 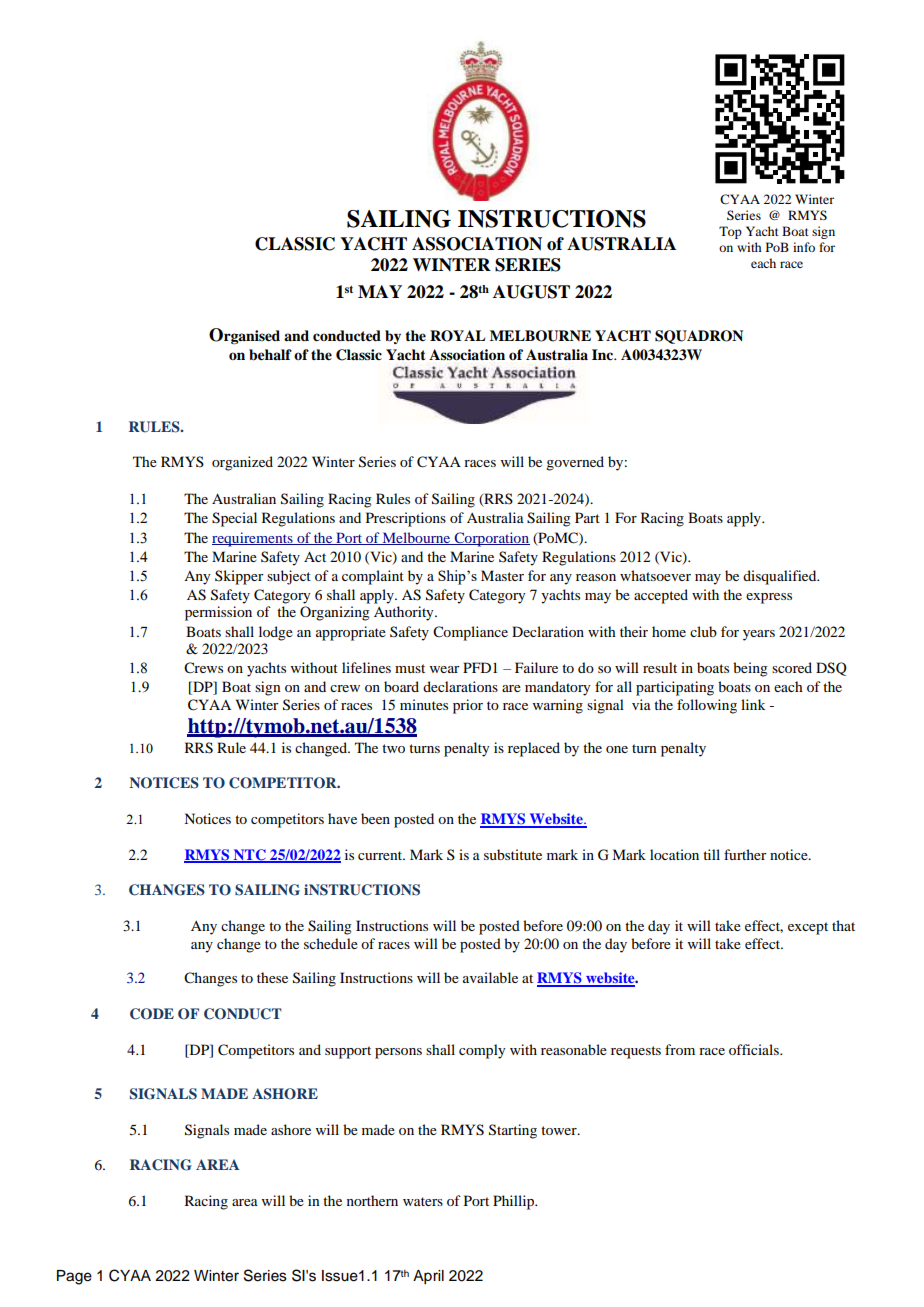 I want to click on NTC, so click(x=249, y=855).
